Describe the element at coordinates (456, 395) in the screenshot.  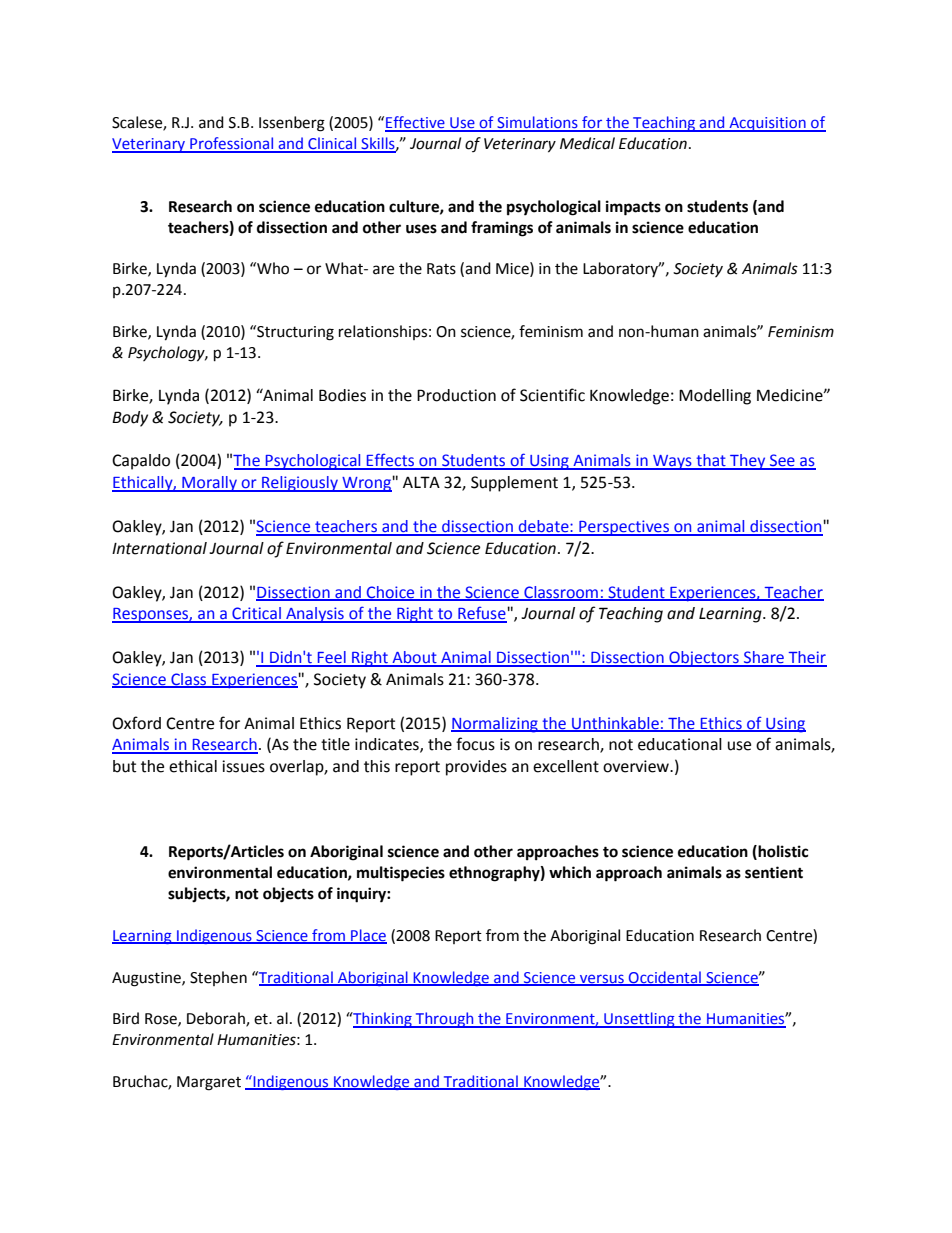
I see `Production` at that location.
